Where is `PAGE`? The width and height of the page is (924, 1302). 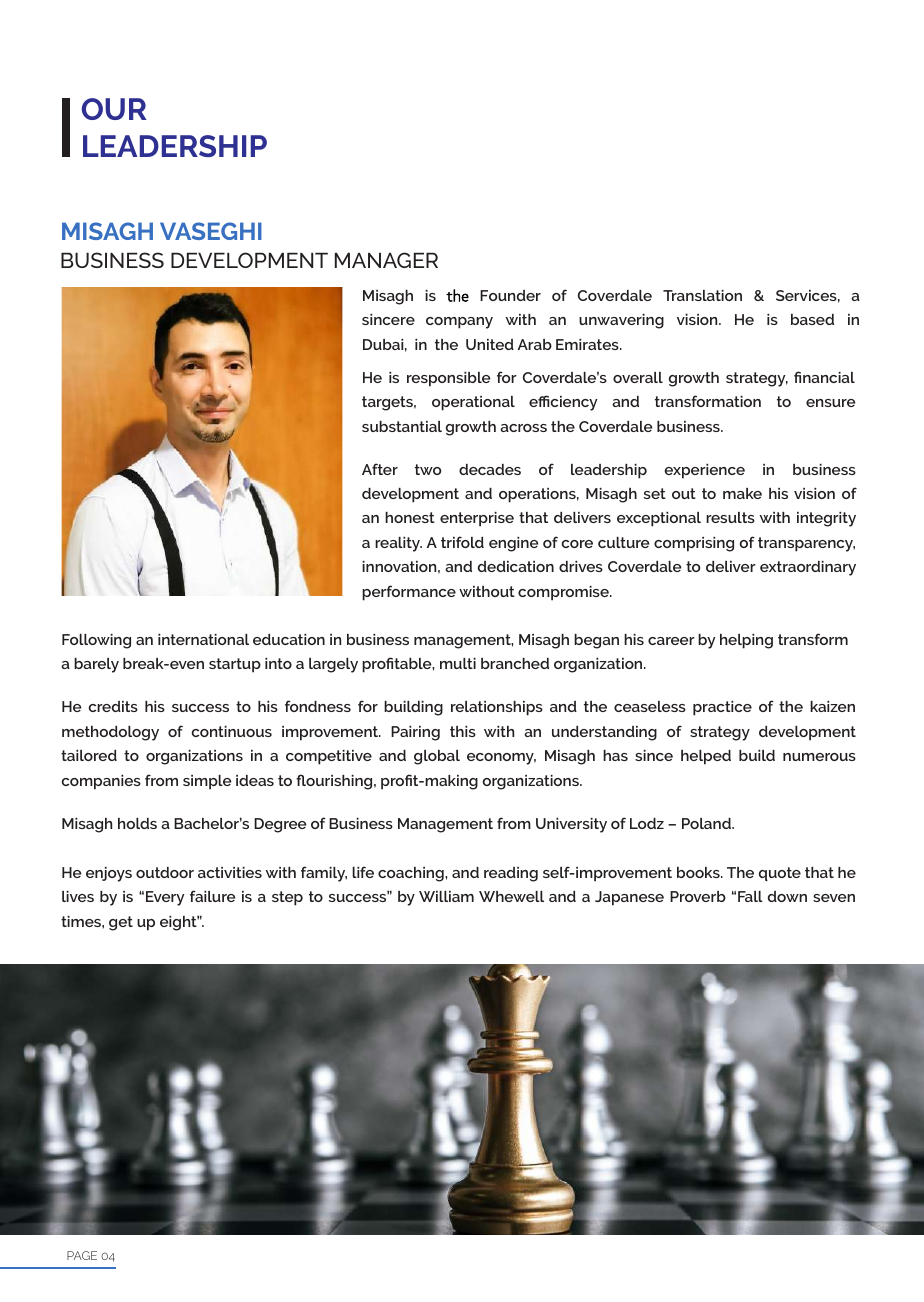
PAGE is located at coordinates (82, 1255).
